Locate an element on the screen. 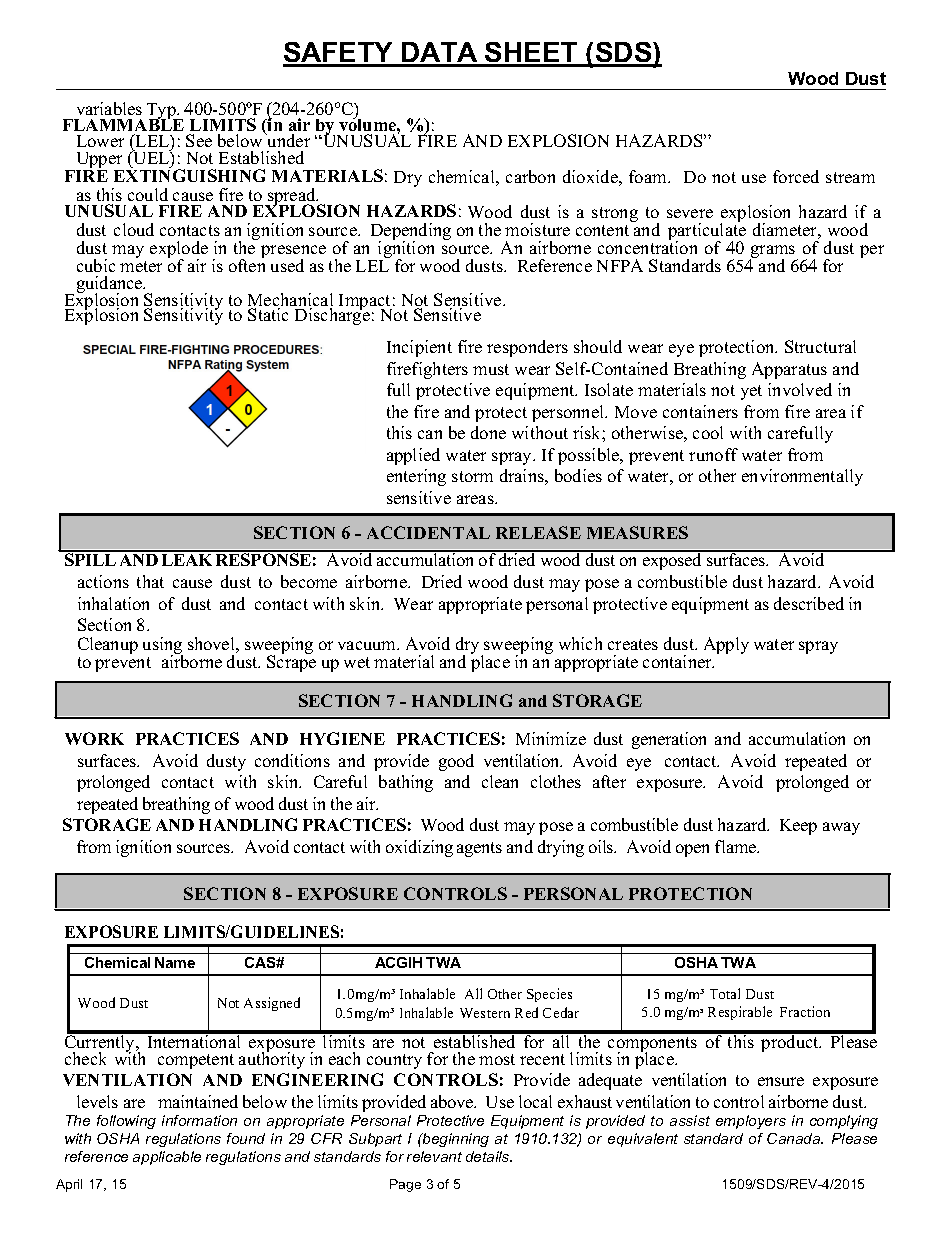 The height and width of the screenshot is (1233, 952). yet is located at coordinates (751, 392).
